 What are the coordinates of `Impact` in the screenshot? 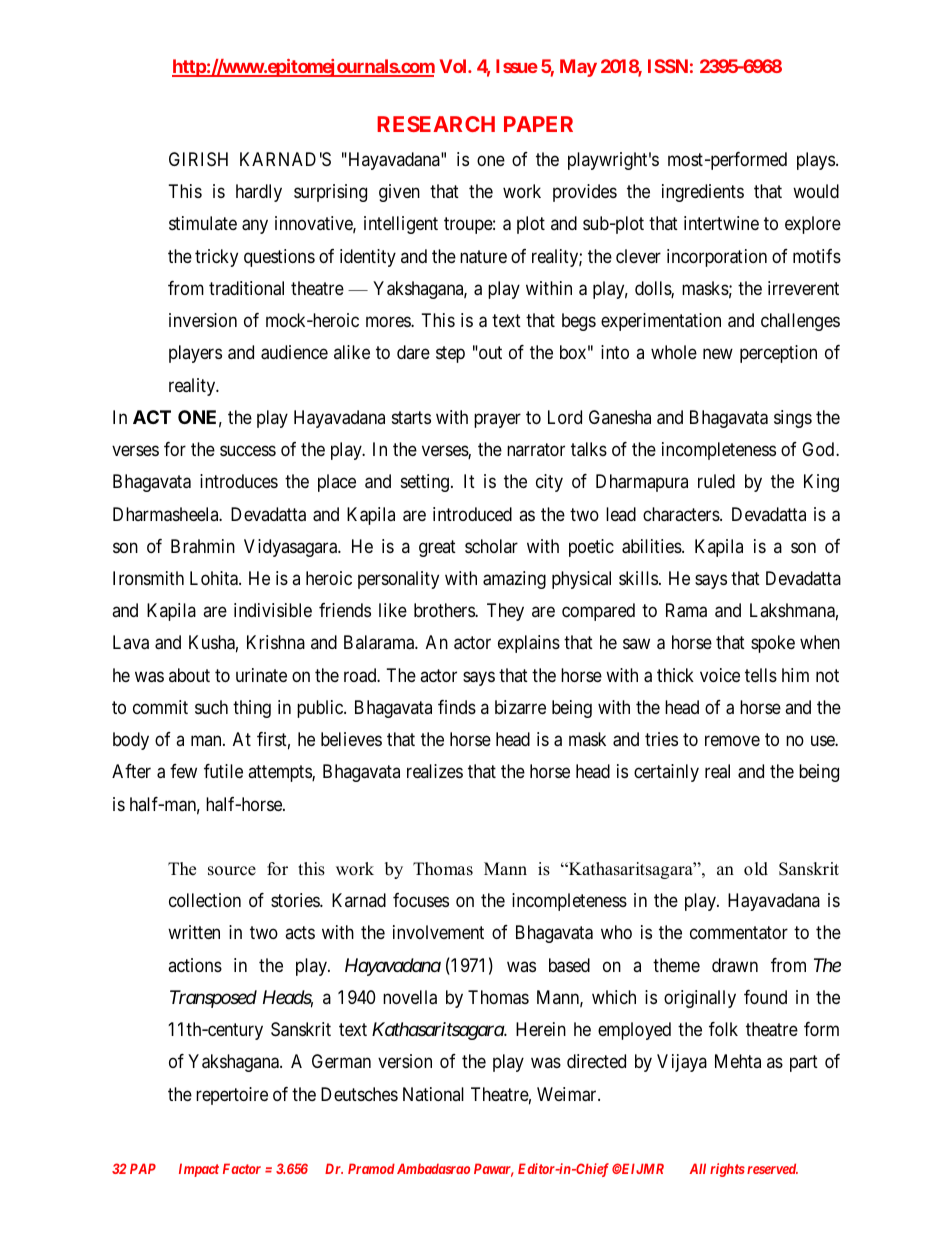 It's located at (199, 1170).
